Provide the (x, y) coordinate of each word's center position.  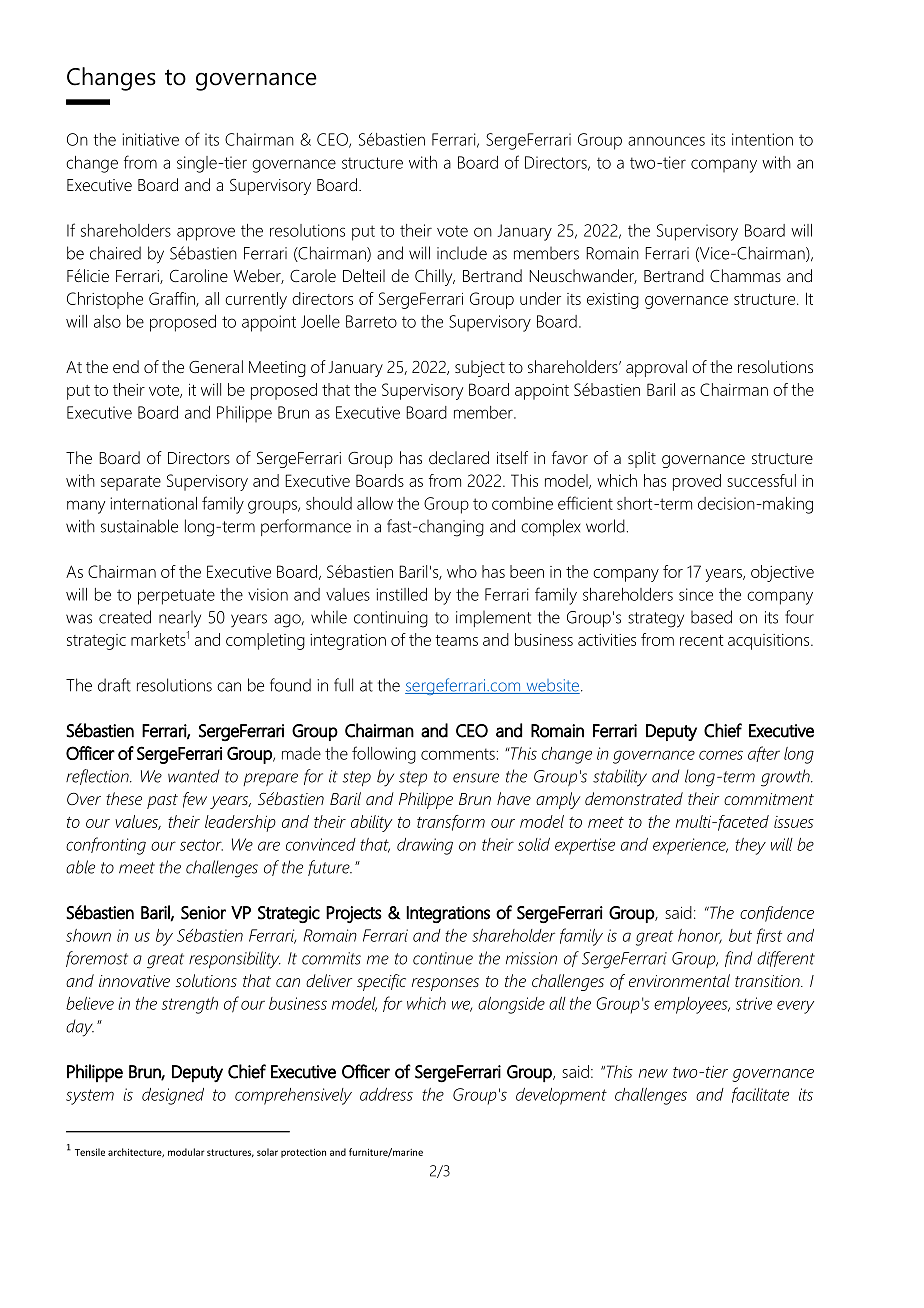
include (462, 253)
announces (666, 141)
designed (173, 1096)
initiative (151, 139)
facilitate (760, 1095)
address (386, 1094)
